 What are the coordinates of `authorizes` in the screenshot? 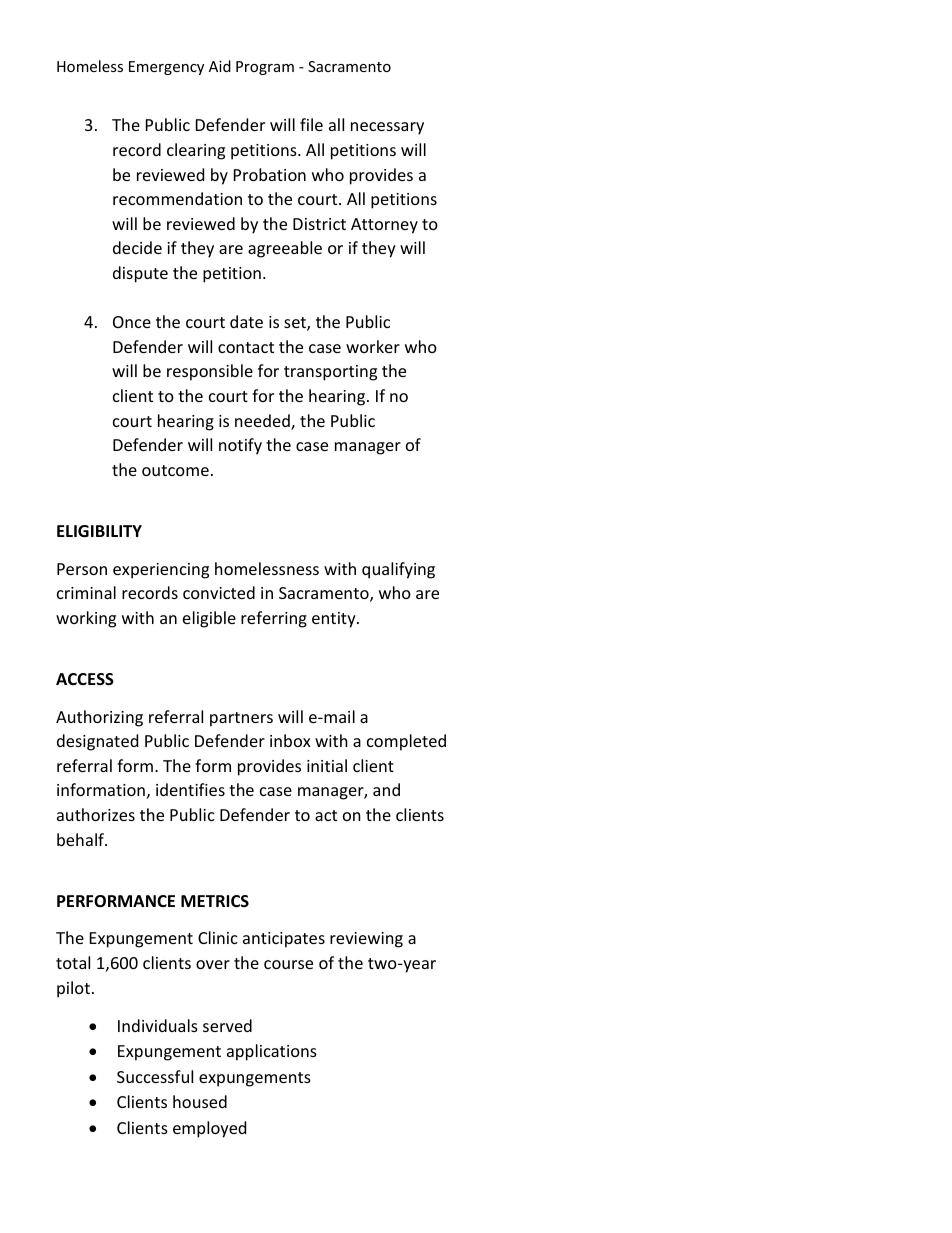 It's located at (96, 814).
